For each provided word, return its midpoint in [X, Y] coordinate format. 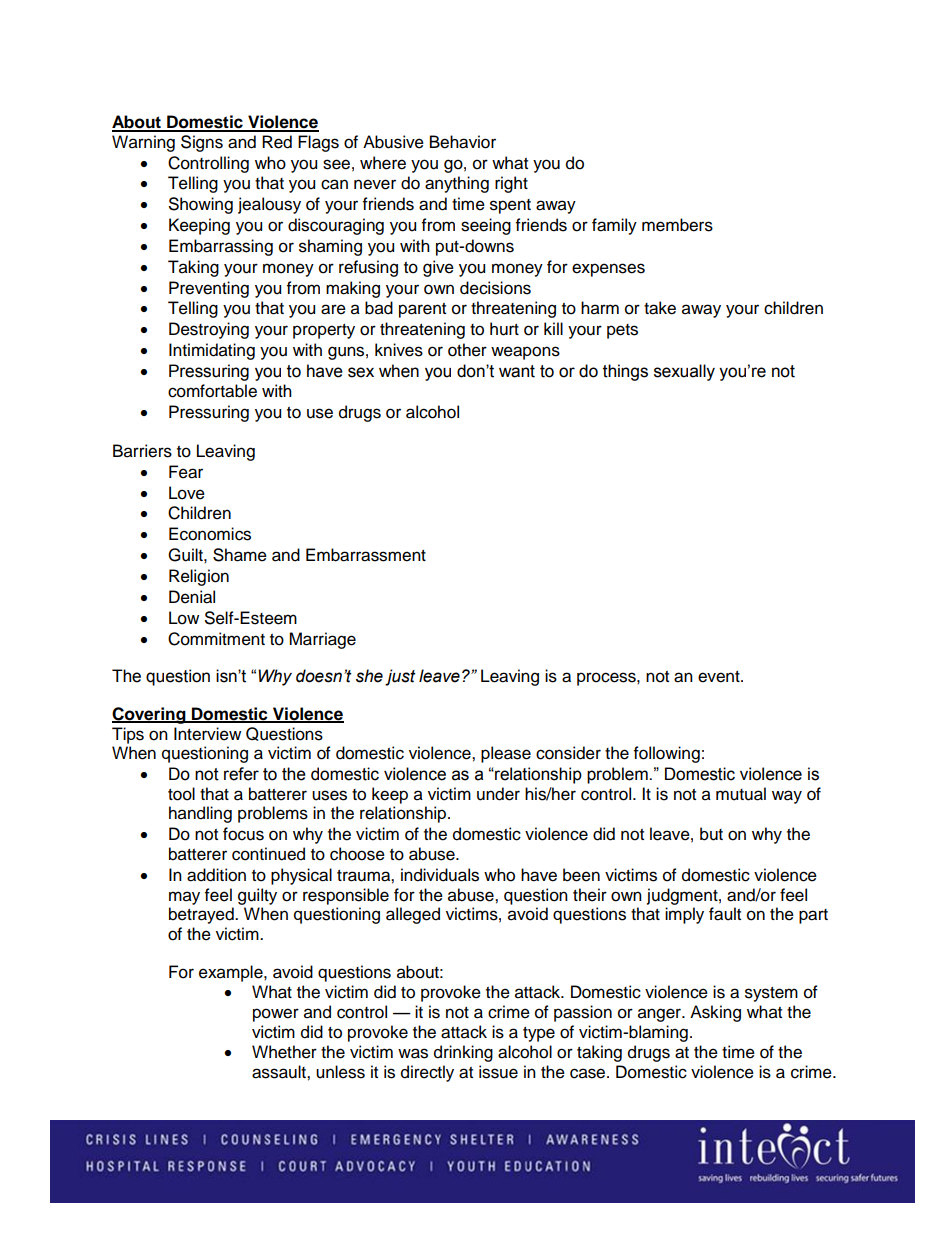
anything [457, 184]
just [400, 677]
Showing [201, 205]
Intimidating [212, 351]
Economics [210, 534]
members [677, 225]
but [711, 834]
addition [216, 875]
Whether [284, 1052]
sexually [684, 372]
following [667, 754]
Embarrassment [366, 555]
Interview [207, 734]
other [467, 350]
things [625, 372]
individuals [440, 875]
